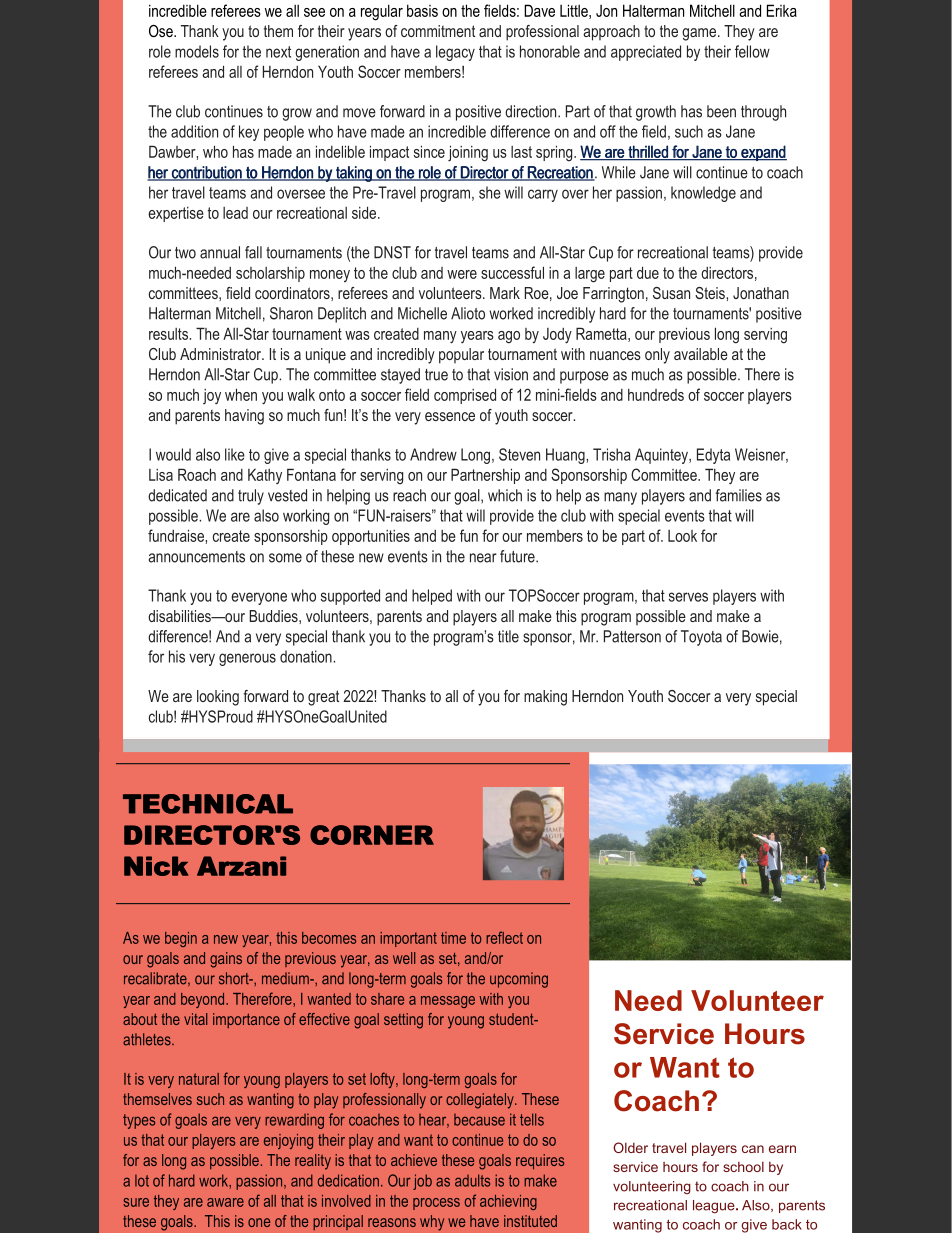 The height and width of the screenshot is (1233, 952). Describe the element at coordinates (247, 659) in the screenshot. I see `generous` at that location.
